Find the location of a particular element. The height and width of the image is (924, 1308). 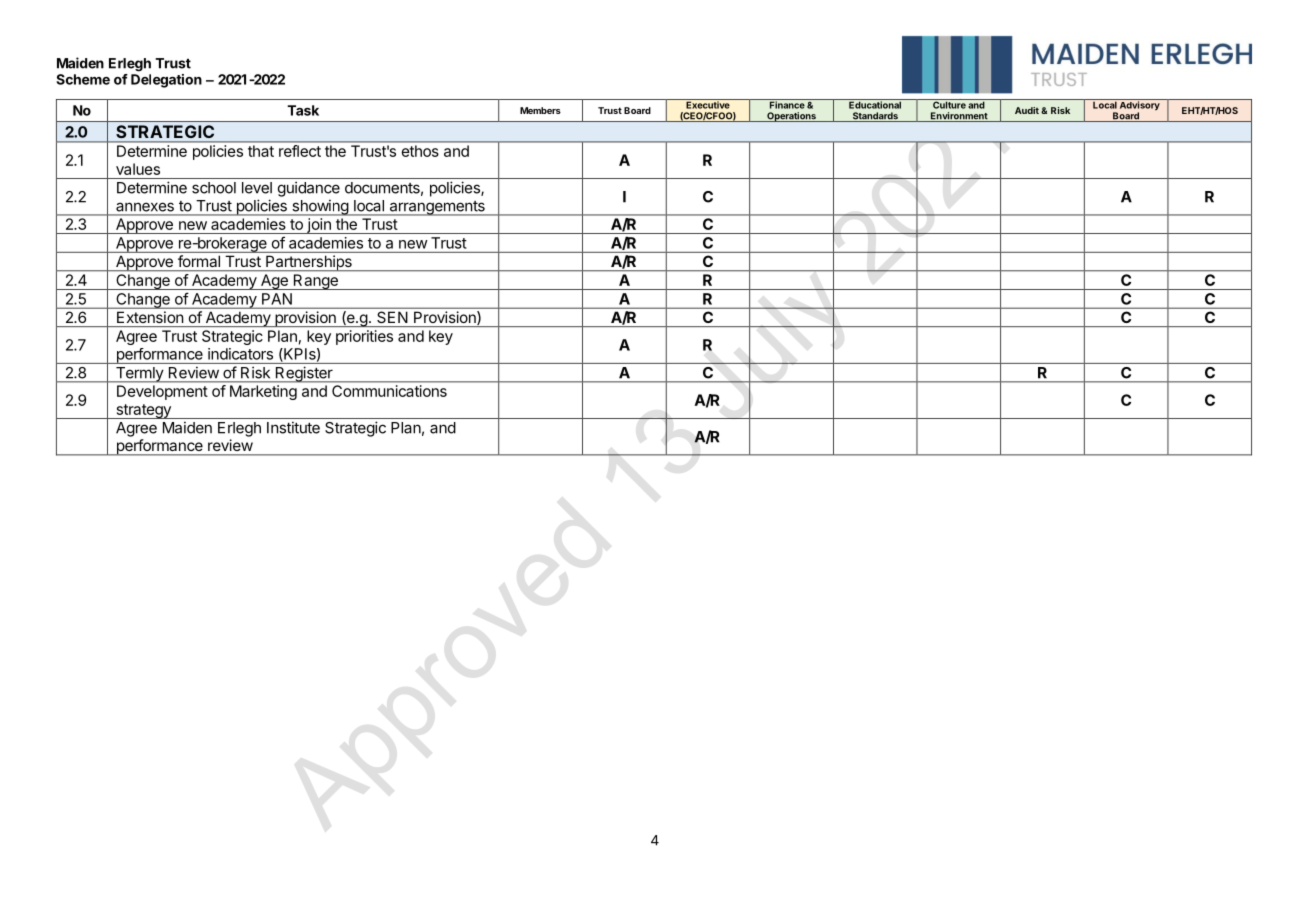

values is located at coordinates (138, 169).
